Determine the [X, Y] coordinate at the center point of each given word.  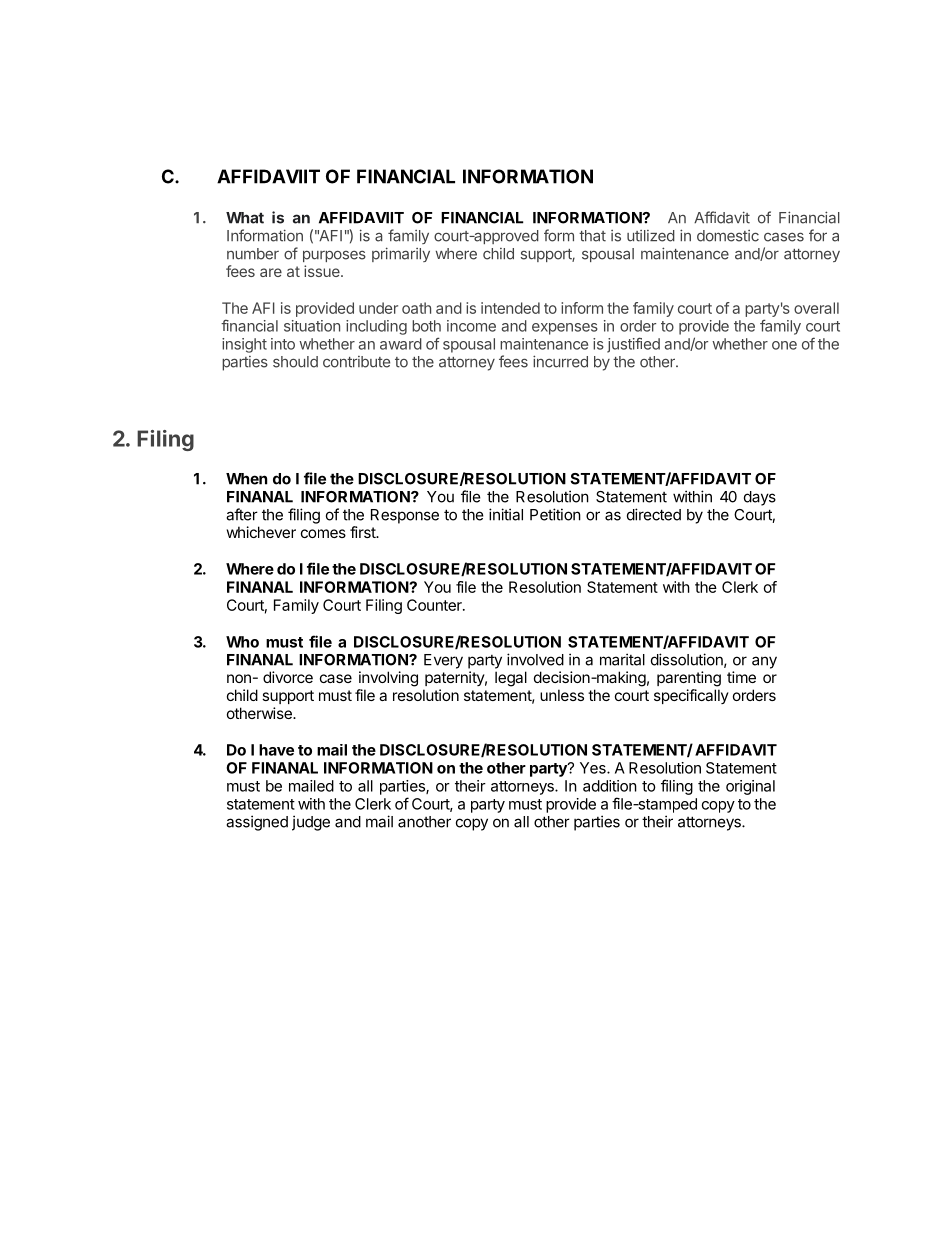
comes [323, 533]
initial [506, 514]
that [592, 236]
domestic [728, 236]
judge [311, 823]
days [760, 498]
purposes [334, 256]
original [750, 787]
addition [610, 786]
